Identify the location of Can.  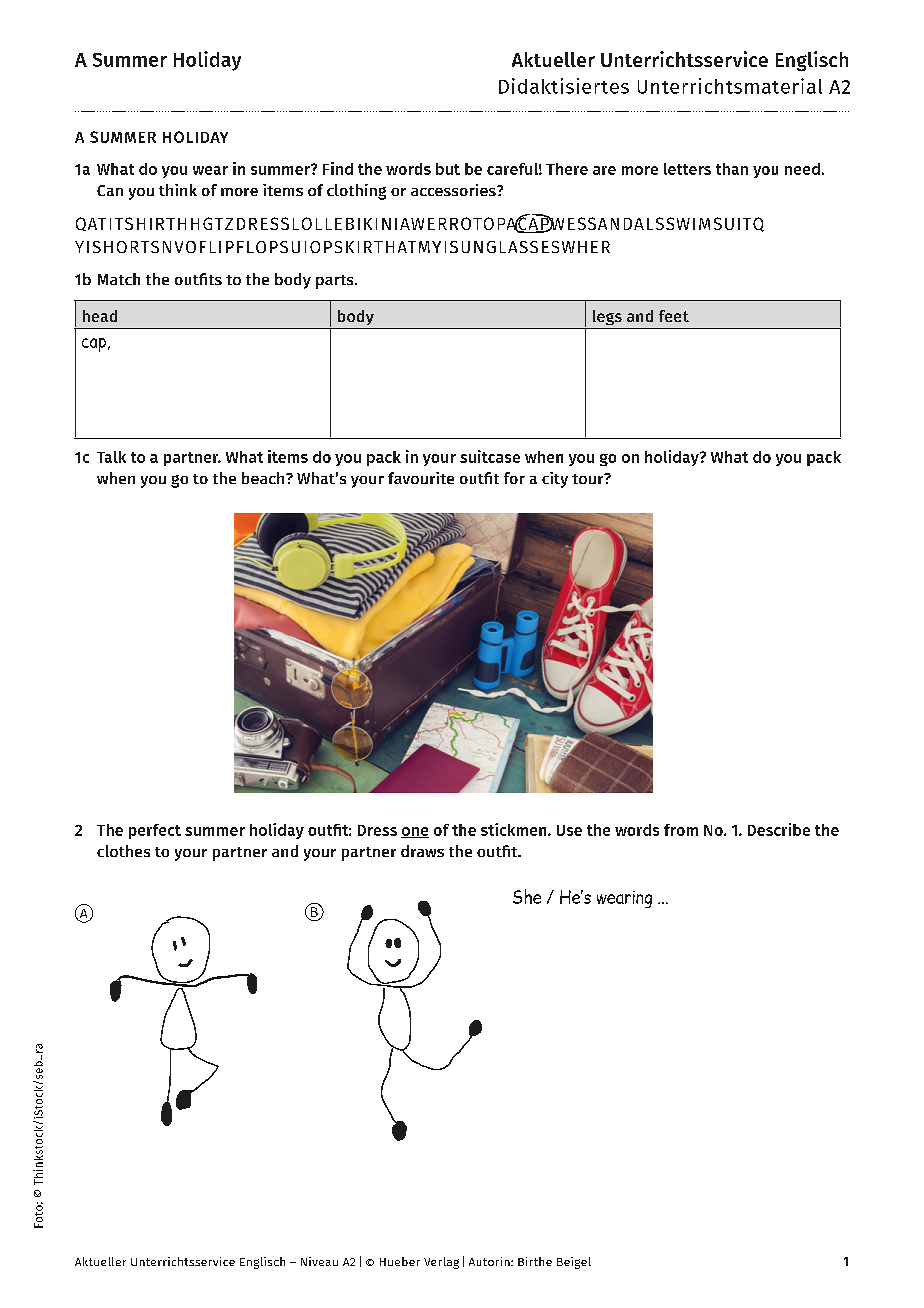
(110, 190).
